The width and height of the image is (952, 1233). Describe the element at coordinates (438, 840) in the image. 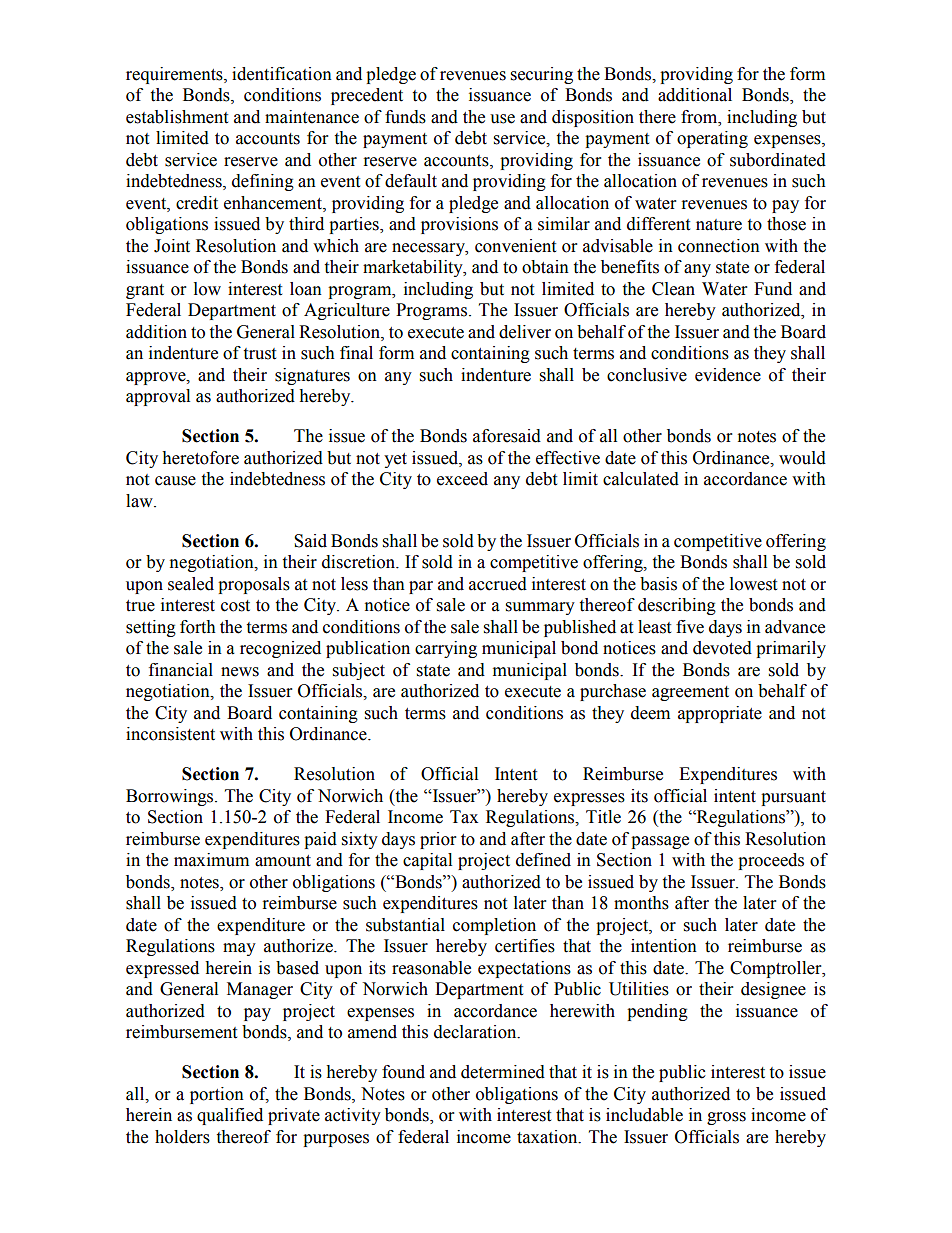

I see `prior` at that location.
